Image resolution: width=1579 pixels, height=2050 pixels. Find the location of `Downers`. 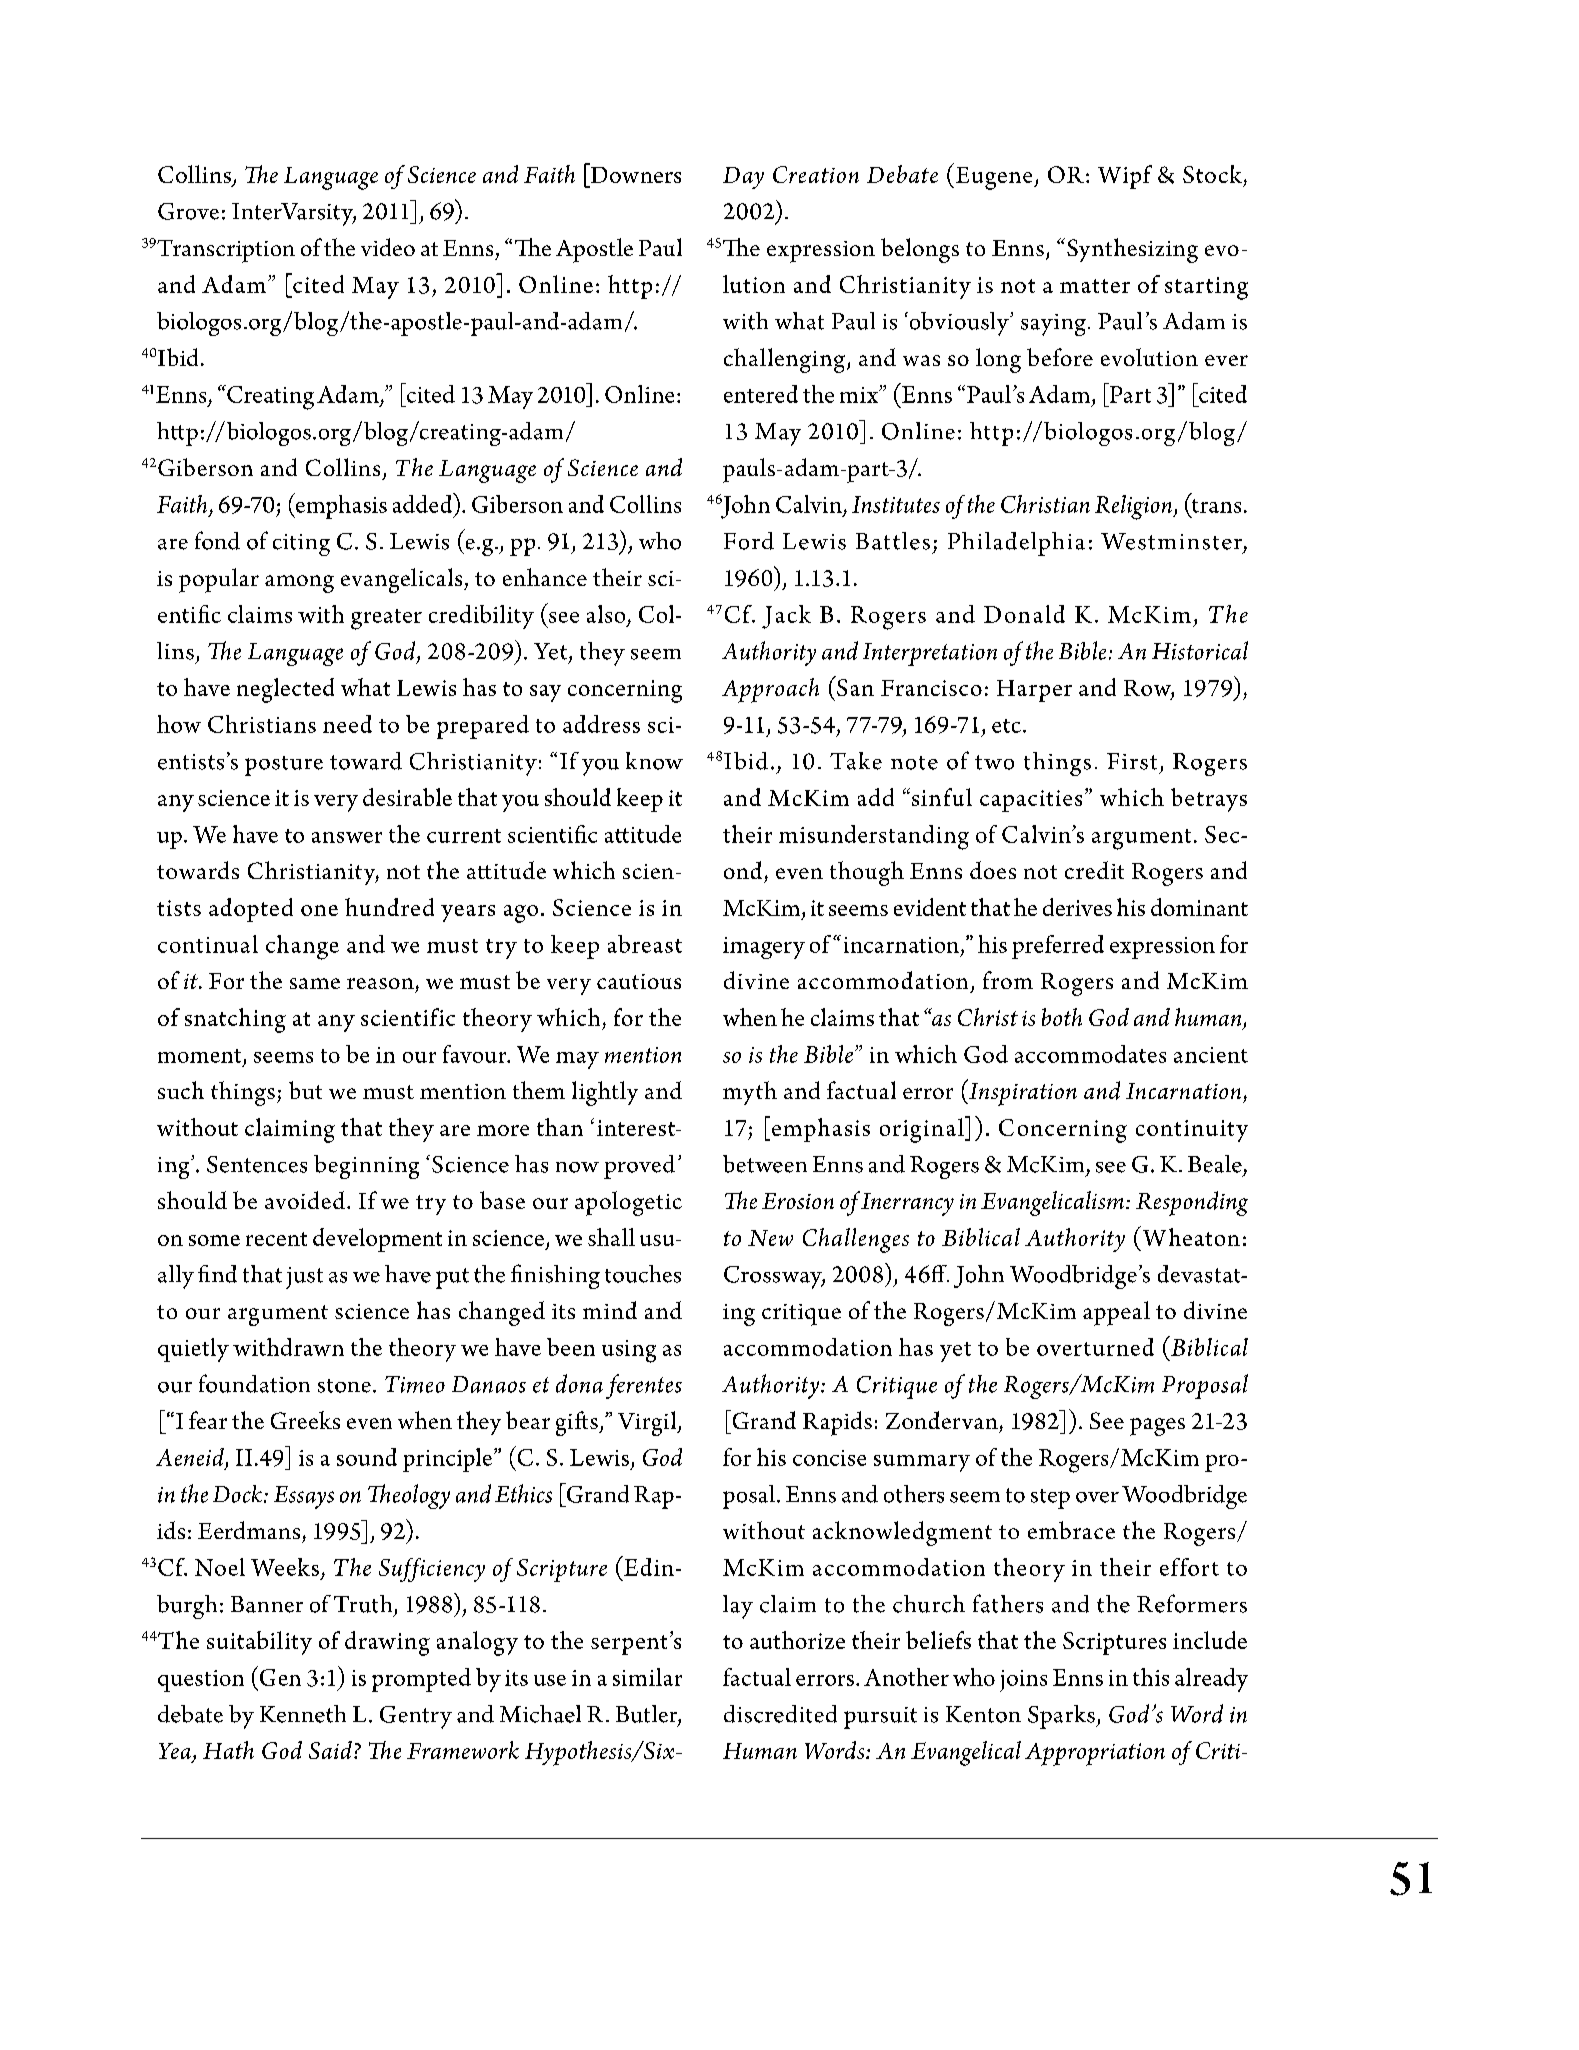

Downers is located at coordinates (634, 173).
